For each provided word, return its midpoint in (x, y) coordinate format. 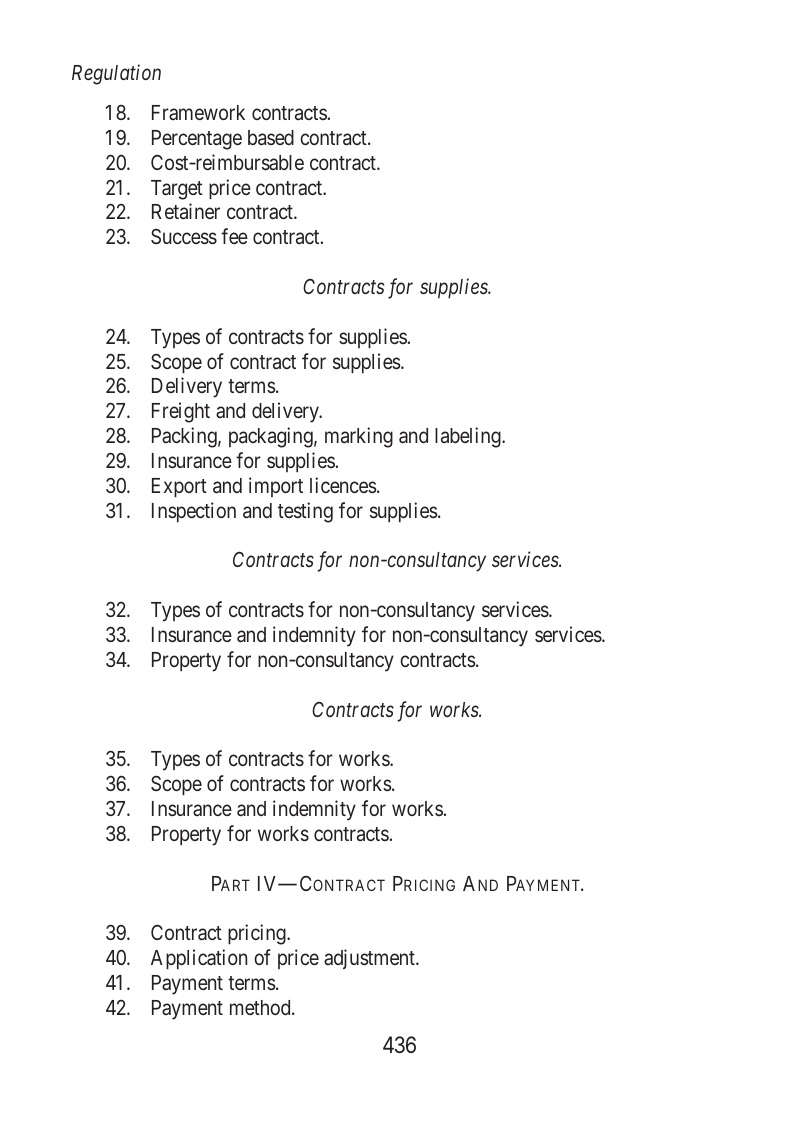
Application (199, 959)
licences (343, 485)
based (271, 138)
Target (177, 190)
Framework (198, 112)
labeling (469, 437)
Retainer (186, 211)
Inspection (194, 512)
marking (359, 437)
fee (234, 236)
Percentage (197, 140)
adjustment (370, 959)
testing (305, 512)
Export (179, 488)
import (276, 487)
